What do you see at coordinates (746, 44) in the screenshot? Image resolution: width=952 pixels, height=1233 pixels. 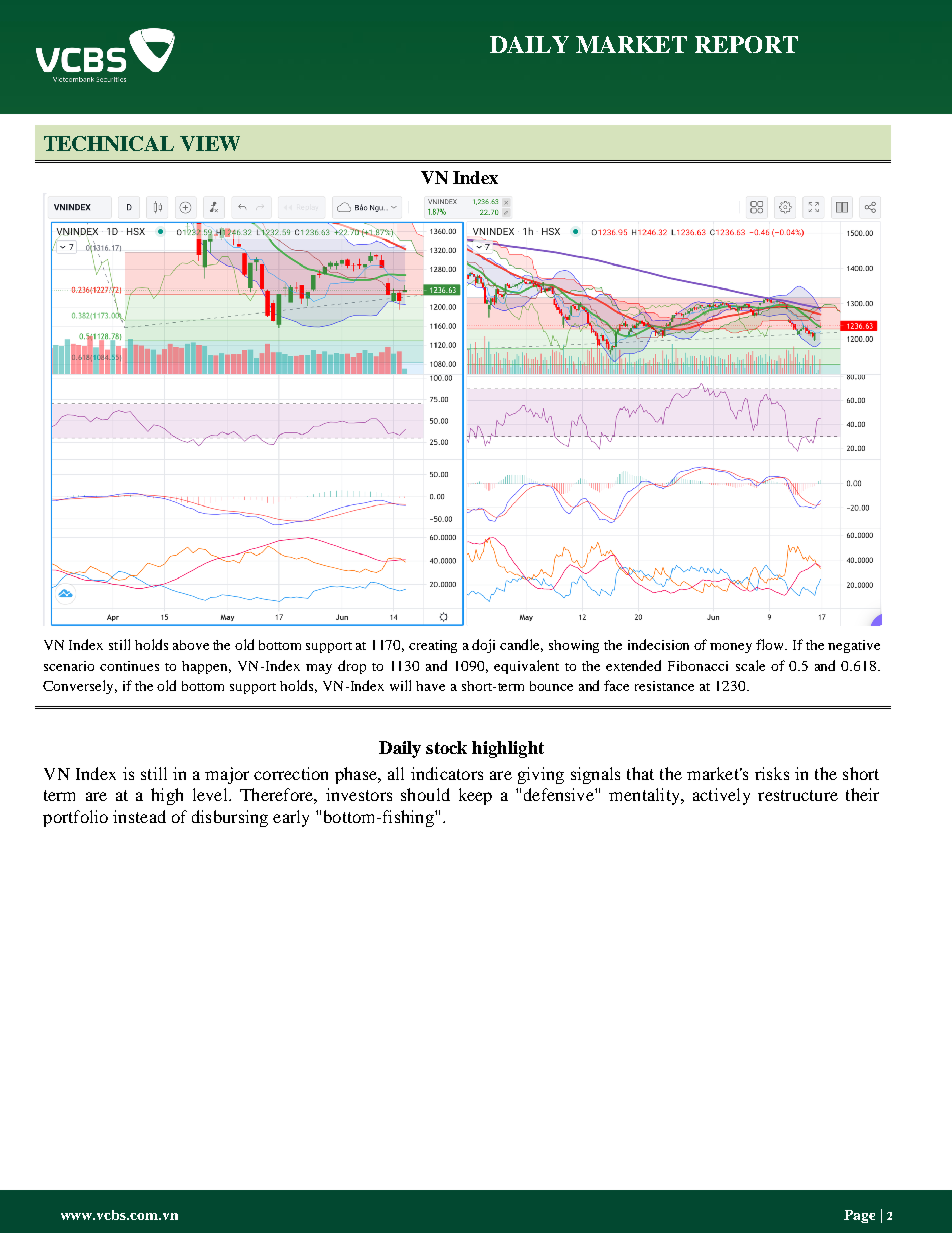 I see `REPORT` at bounding box center [746, 44].
